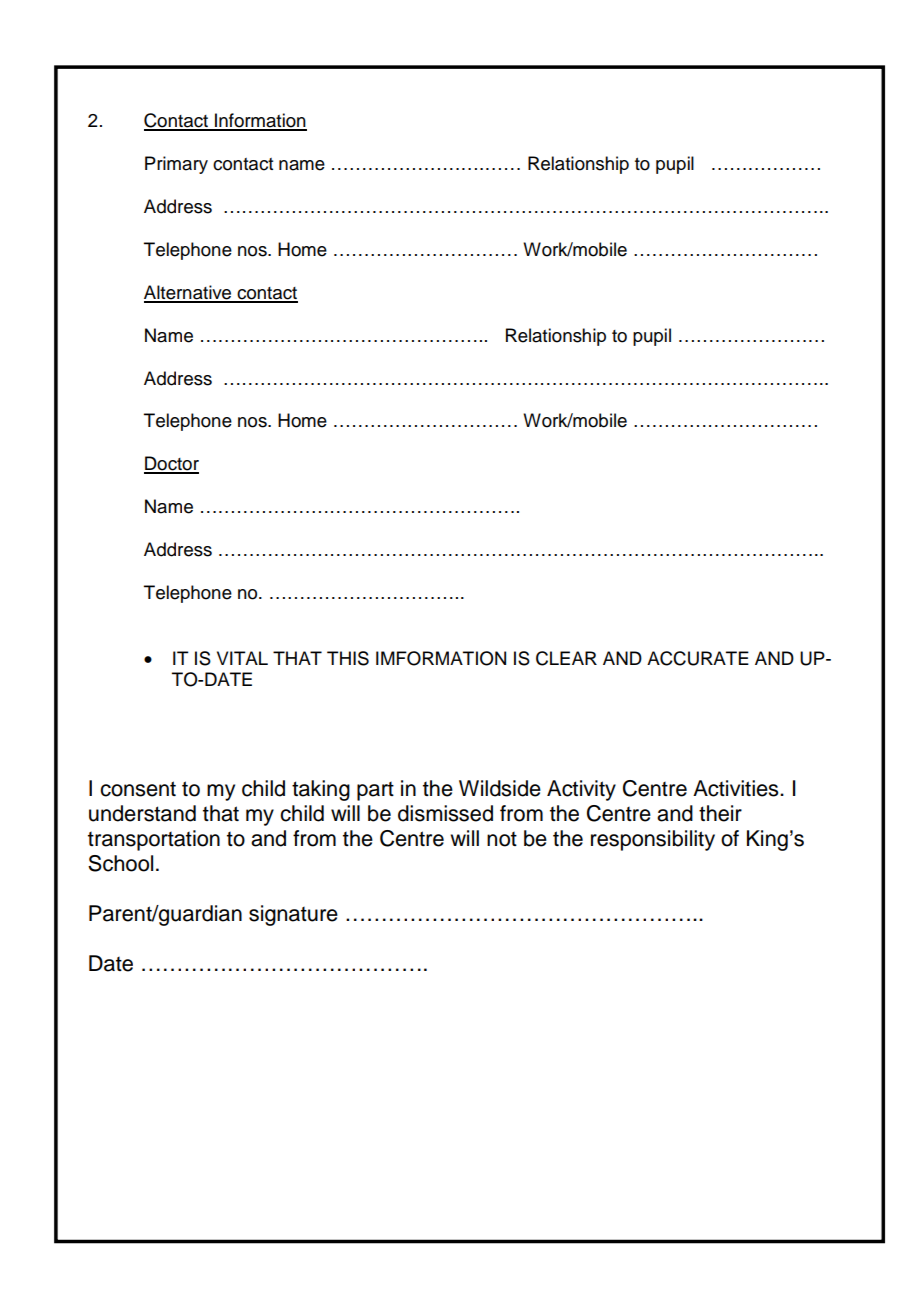  Describe the element at coordinates (189, 293) in the document. I see `Alternative` at that location.
